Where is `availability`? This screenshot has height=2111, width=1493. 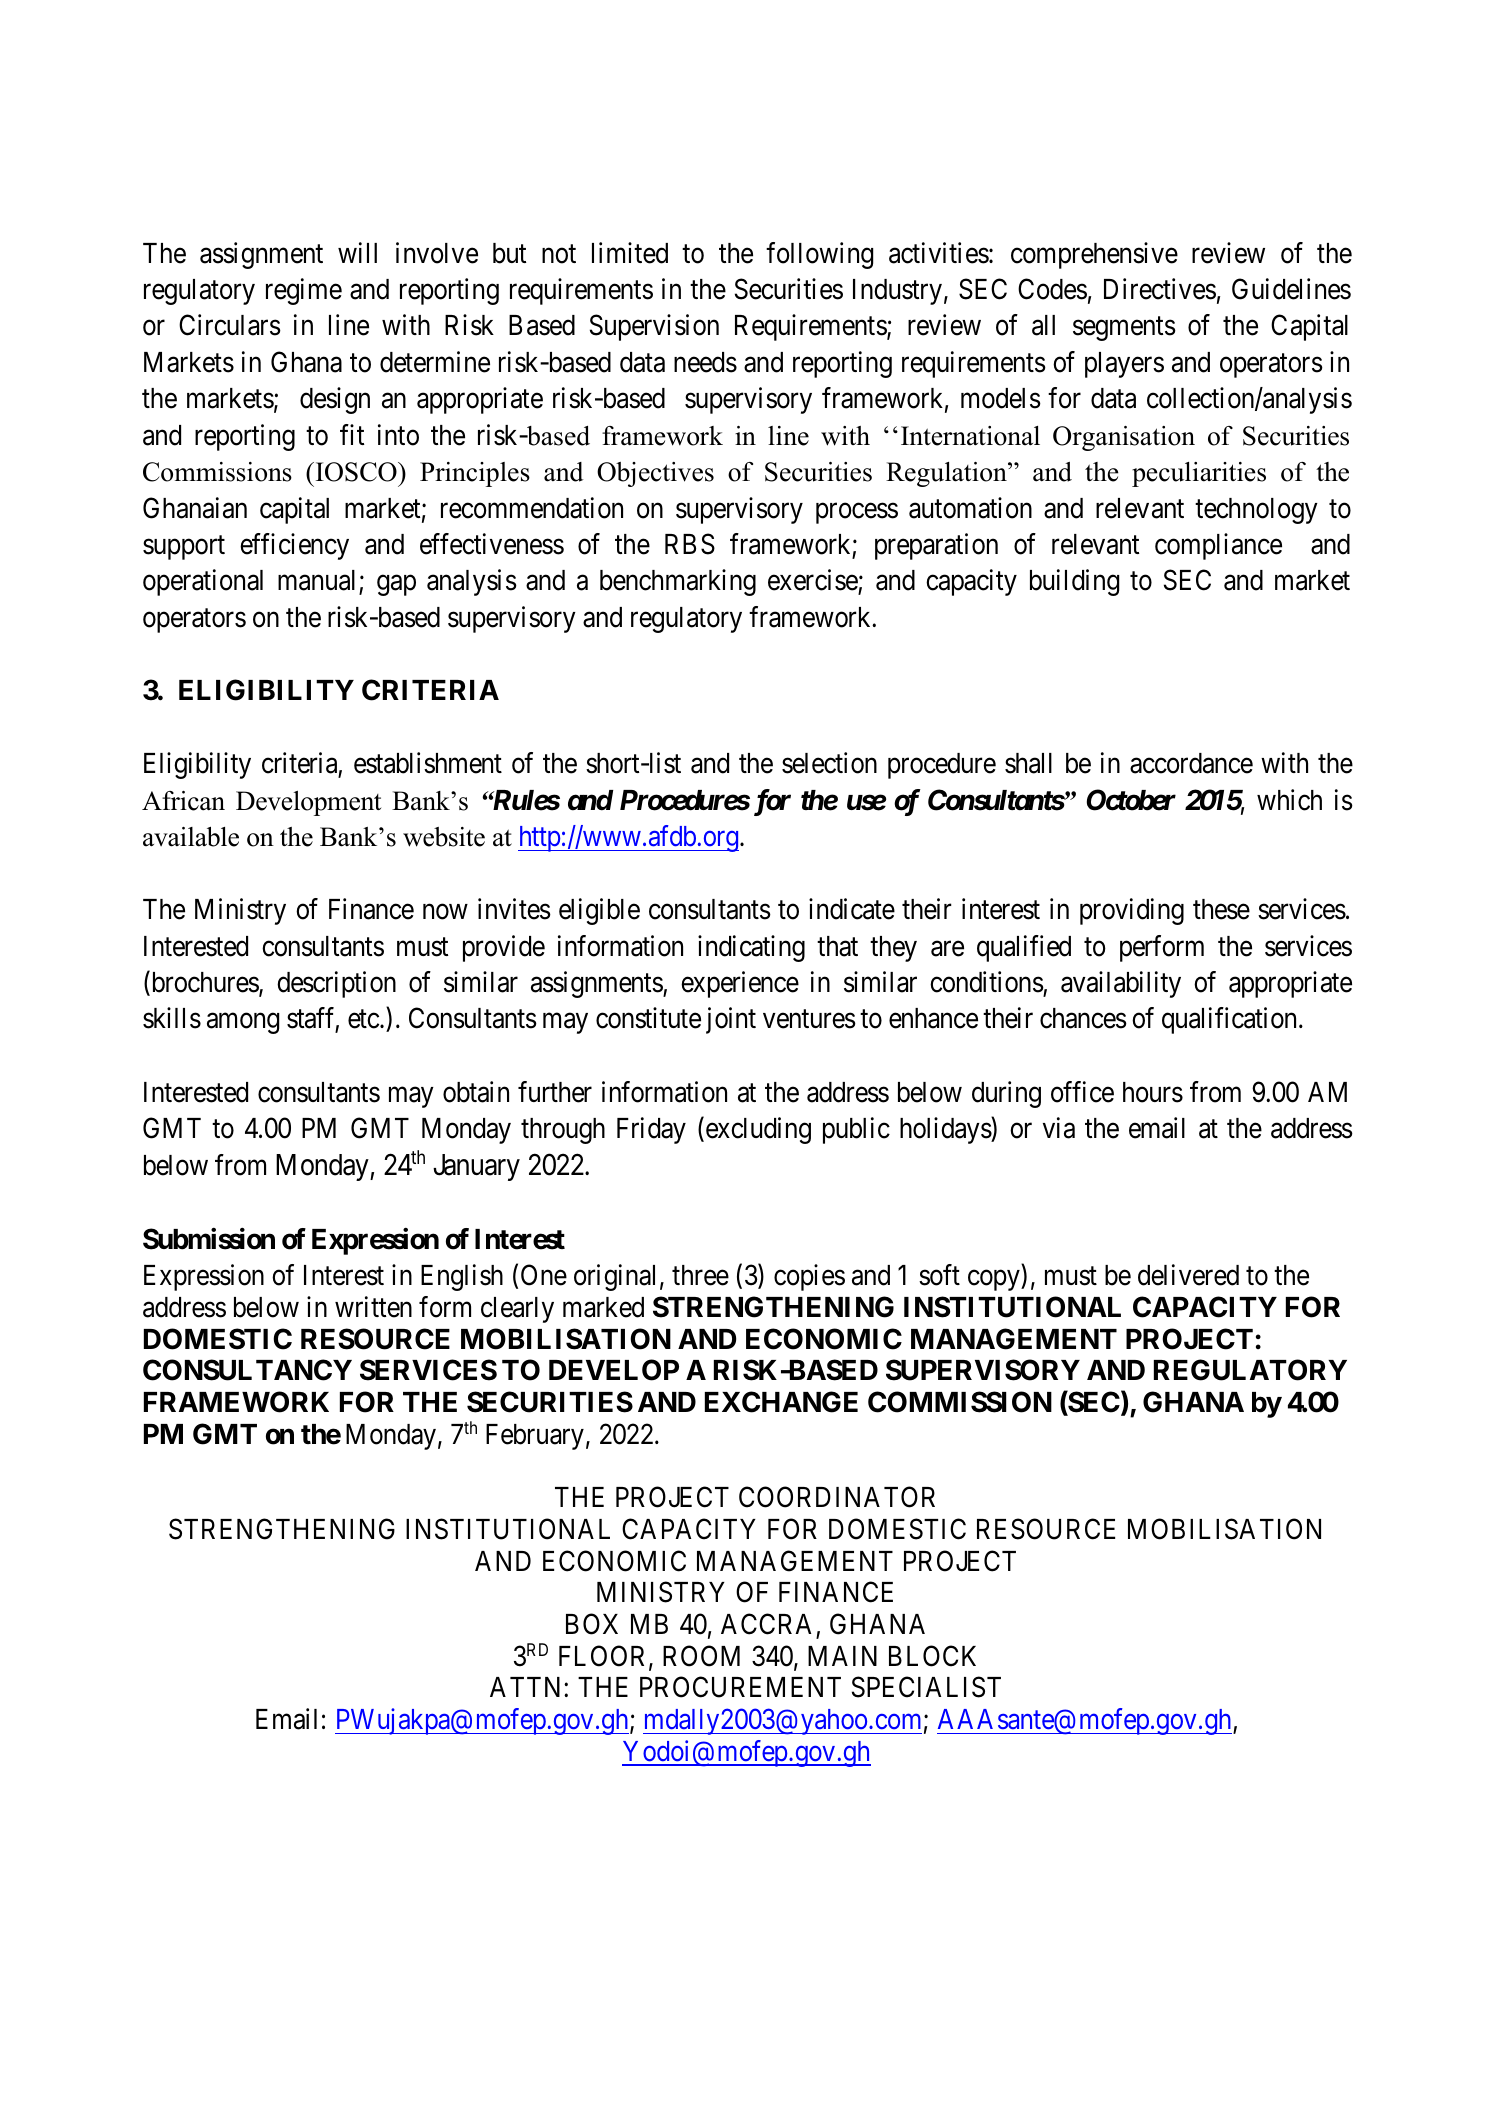 availability is located at coordinates (1121, 984).
